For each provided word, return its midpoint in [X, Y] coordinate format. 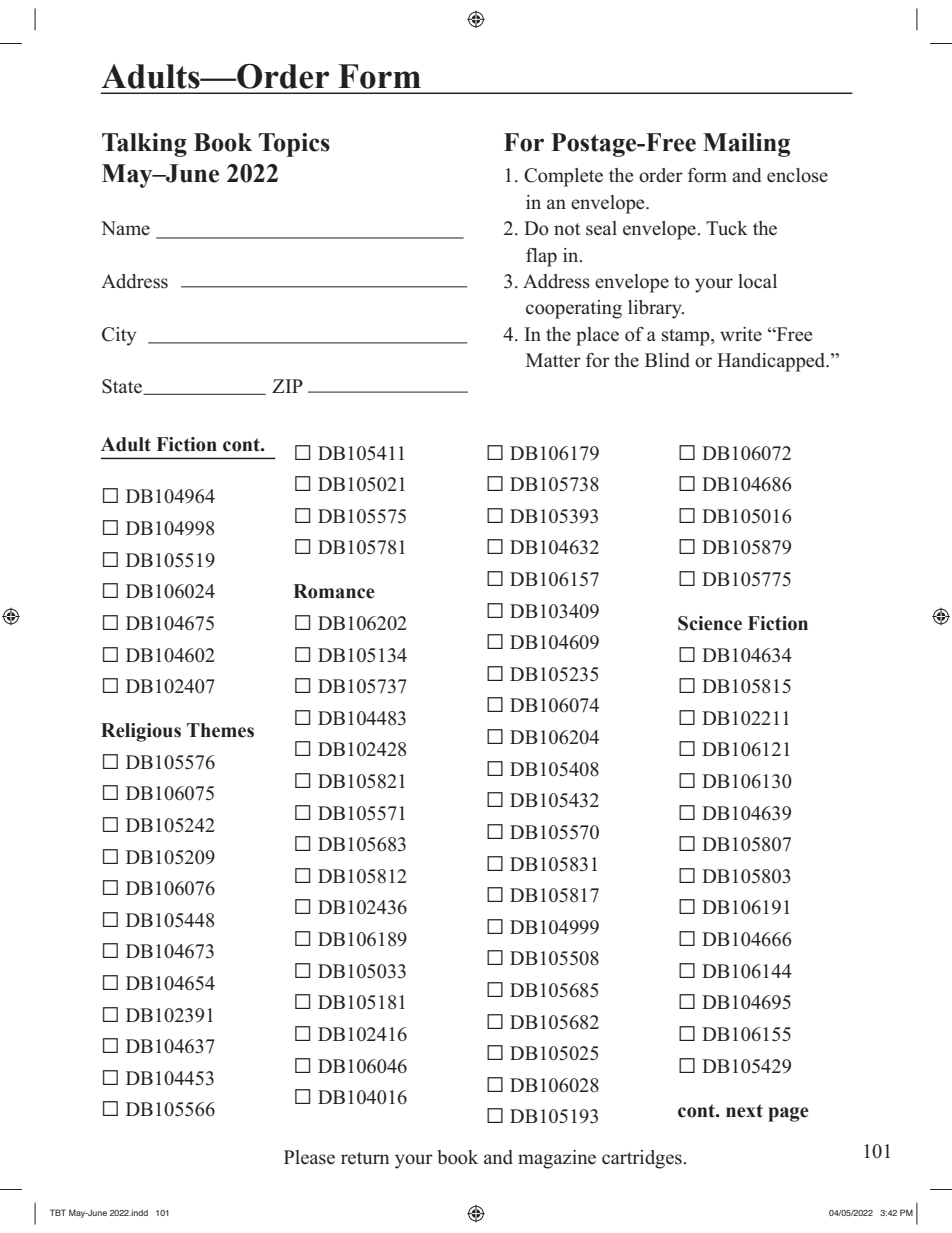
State [123, 387]
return [365, 1158]
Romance [334, 591]
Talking [144, 145]
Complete [563, 177]
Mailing [746, 145]
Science [710, 623]
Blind [667, 360]
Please [309, 1157]
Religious [141, 732]
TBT [58, 1212]
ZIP [287, 386]
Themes [220, 730]
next [744, 1111]
